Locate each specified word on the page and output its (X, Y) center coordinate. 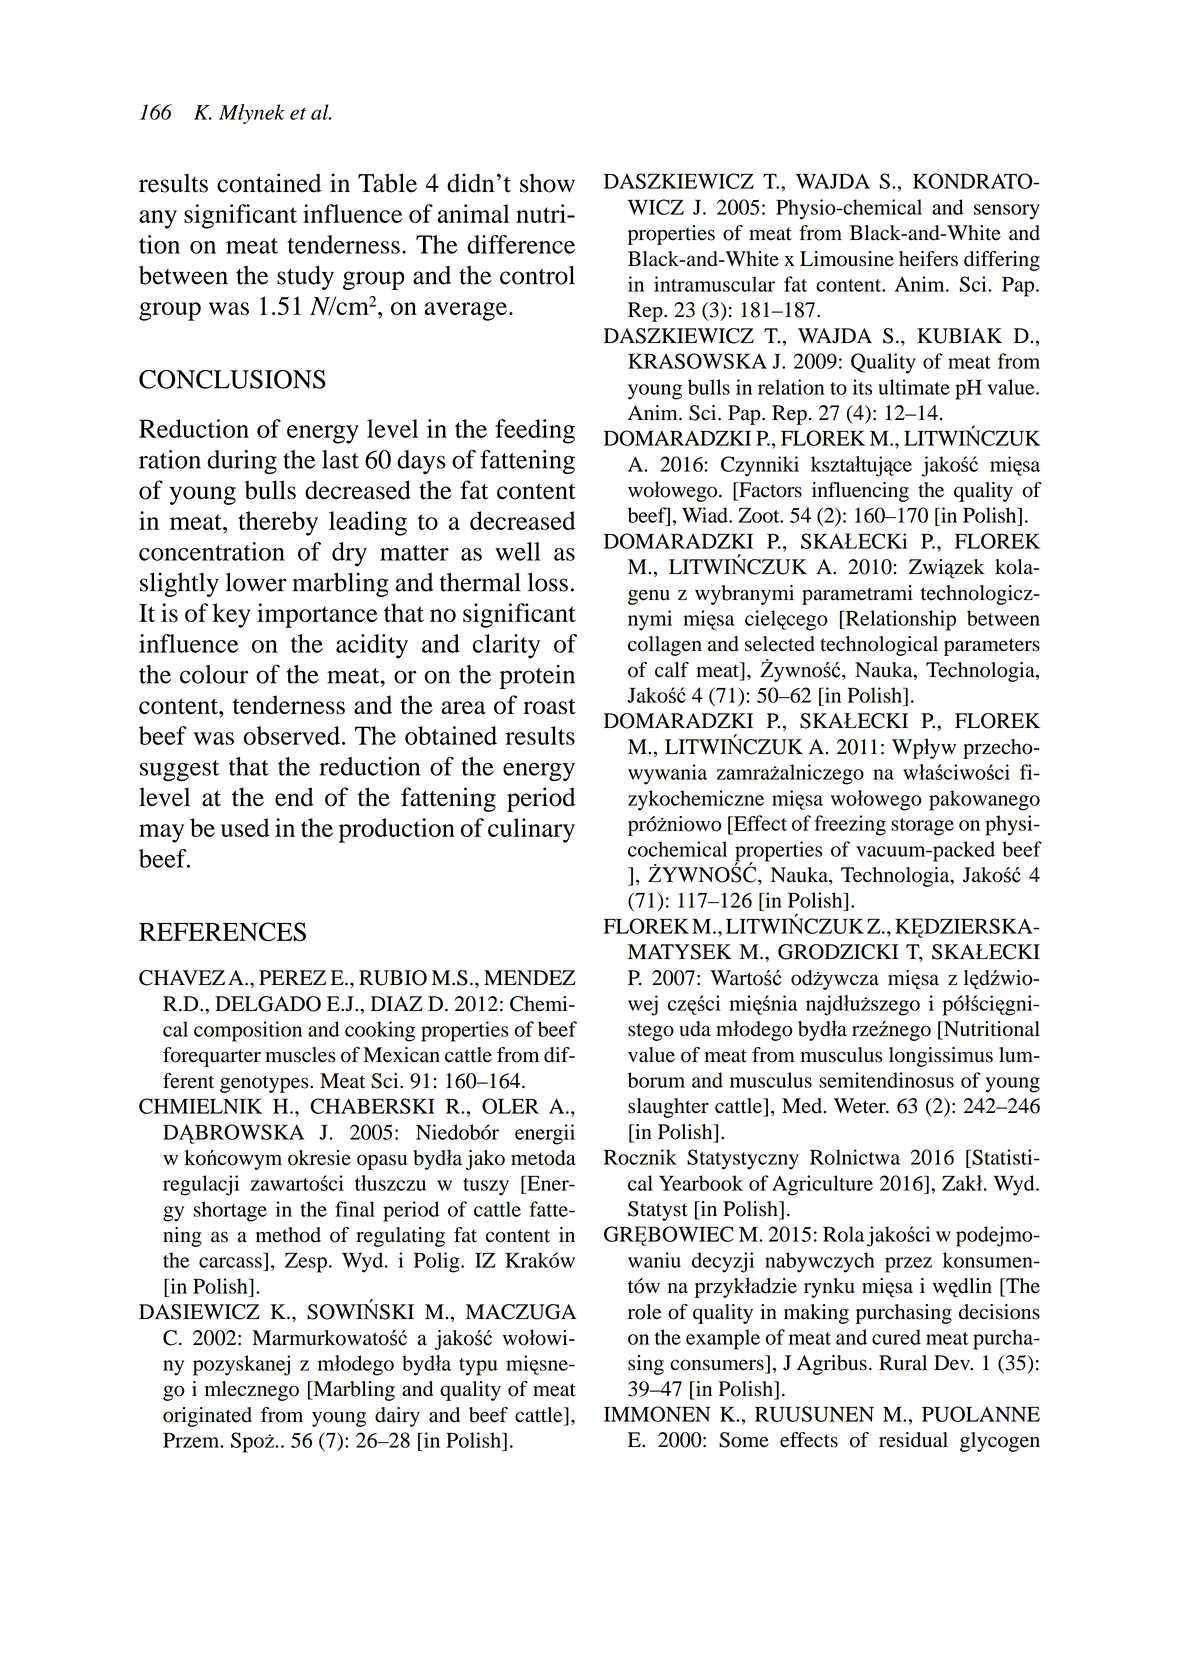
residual (913, 1440)
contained (269, 183)
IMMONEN (657, 1414)
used (245, 827)
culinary (531, 830)
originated (207, 1417)
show (547, 183)
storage (922, 827)
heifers (928, 259)
